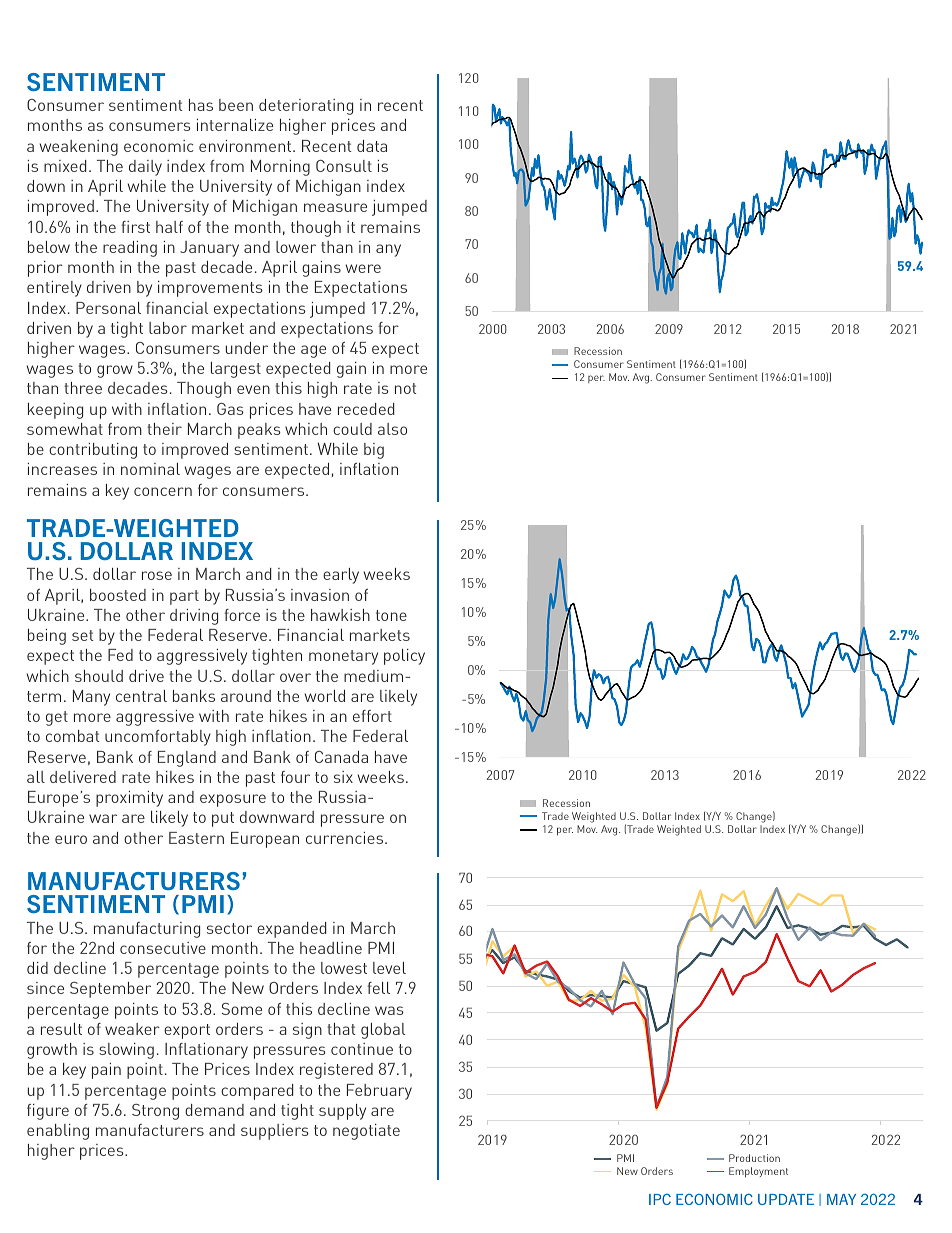  I want to click on effort, so click(372, 716).
